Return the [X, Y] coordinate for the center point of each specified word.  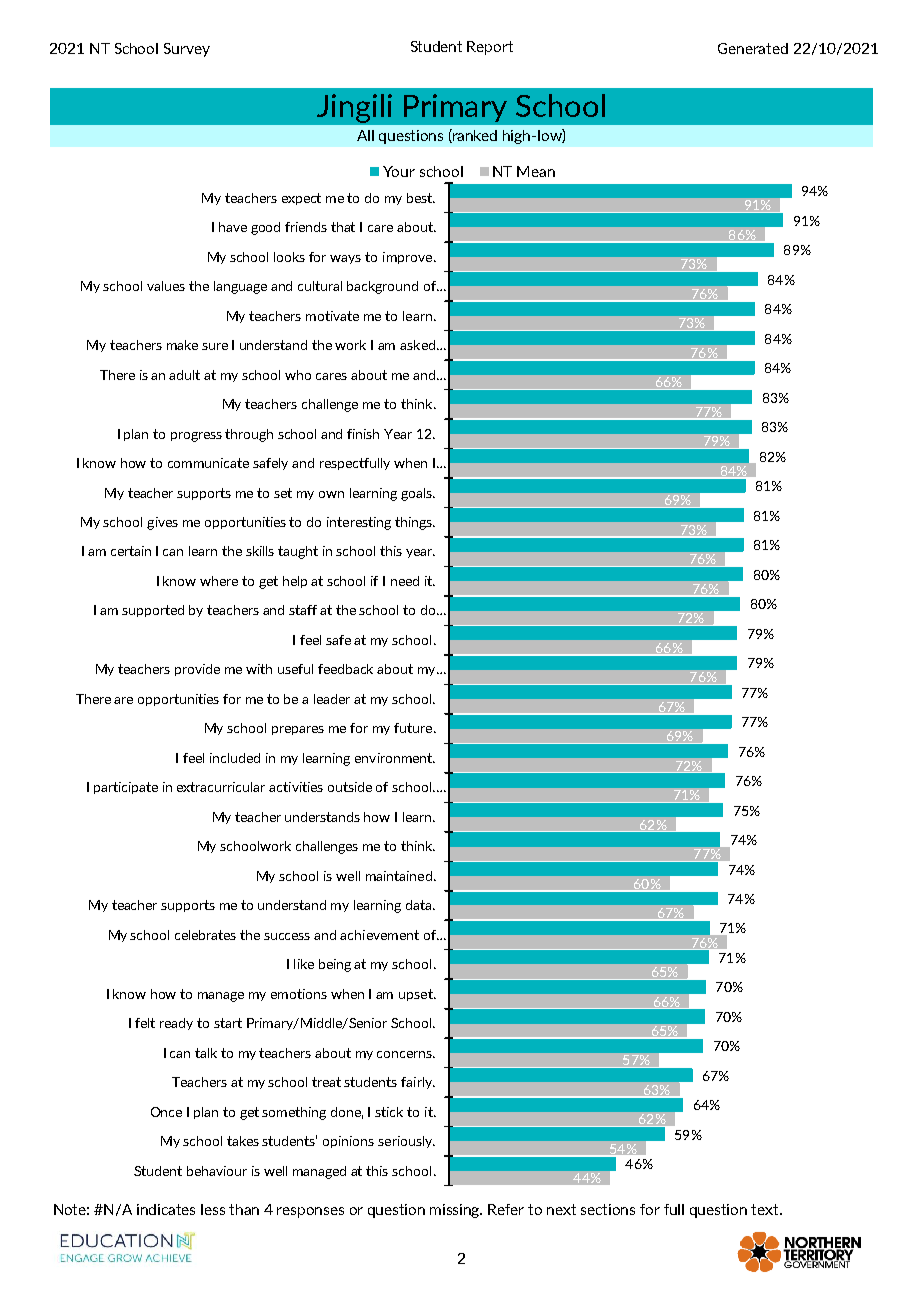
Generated [753, 48]
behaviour [217, 1171]
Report [490, 48]
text [766, 1209]
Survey [187, 50]
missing [456, 1211]
